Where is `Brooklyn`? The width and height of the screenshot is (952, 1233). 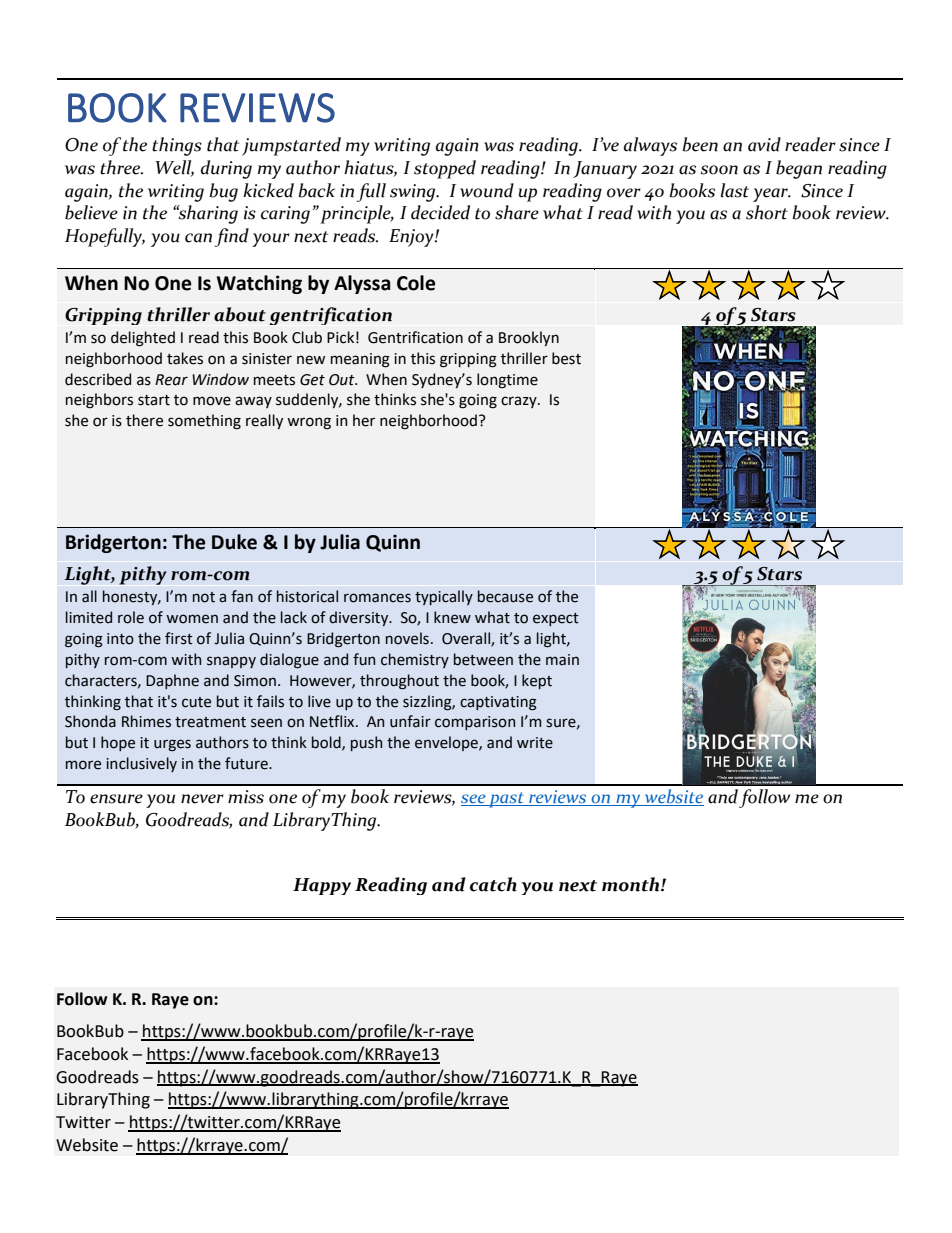
Brooklyn is located at coordinates (529, 338).
